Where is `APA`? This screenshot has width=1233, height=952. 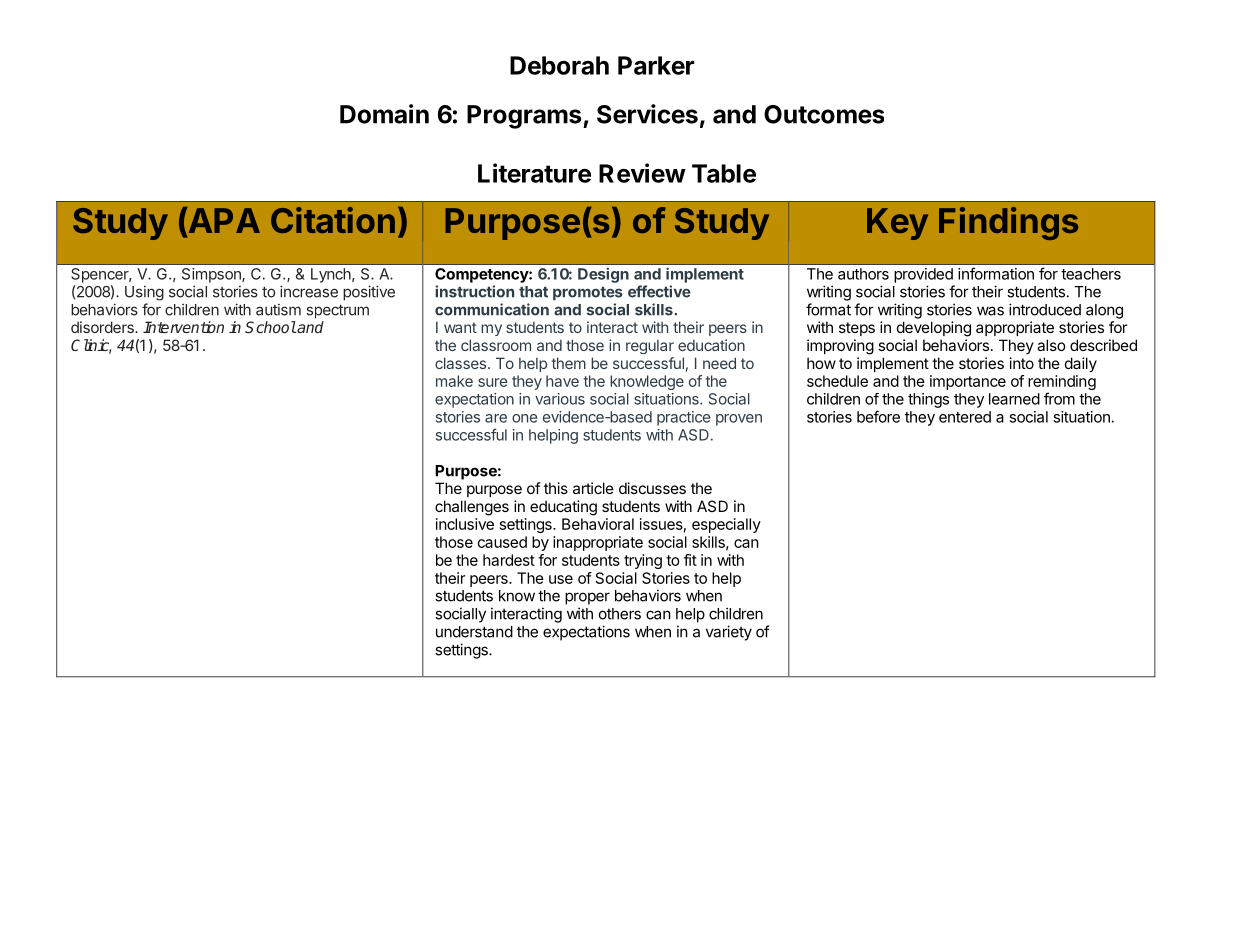 APA is located at coordinates (223, 221).
